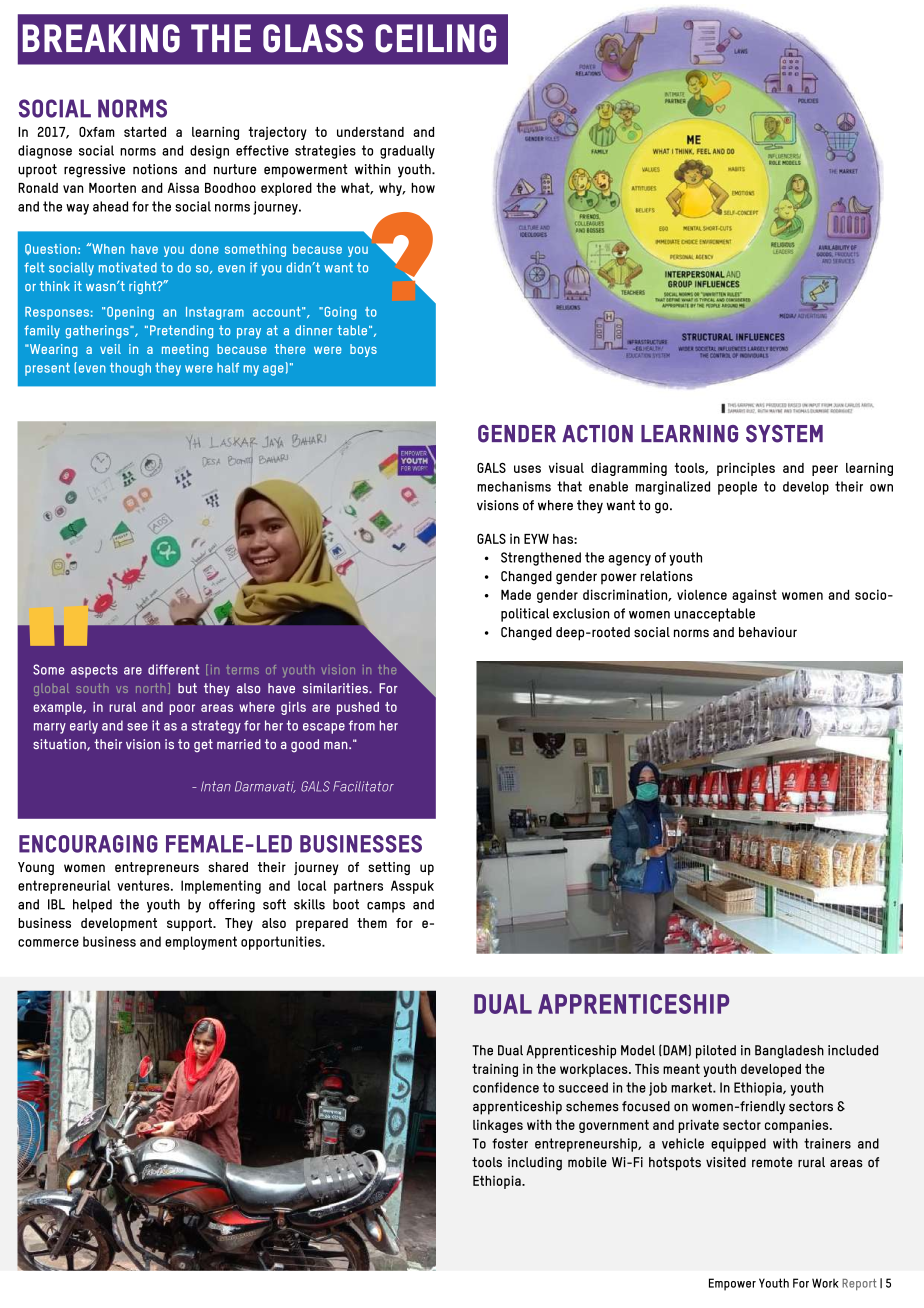 The height and width of the image is (1308, 924). What do you see at coordinates (389, 868) in the image?
I see `setting` at bounding box center [389, 868].
